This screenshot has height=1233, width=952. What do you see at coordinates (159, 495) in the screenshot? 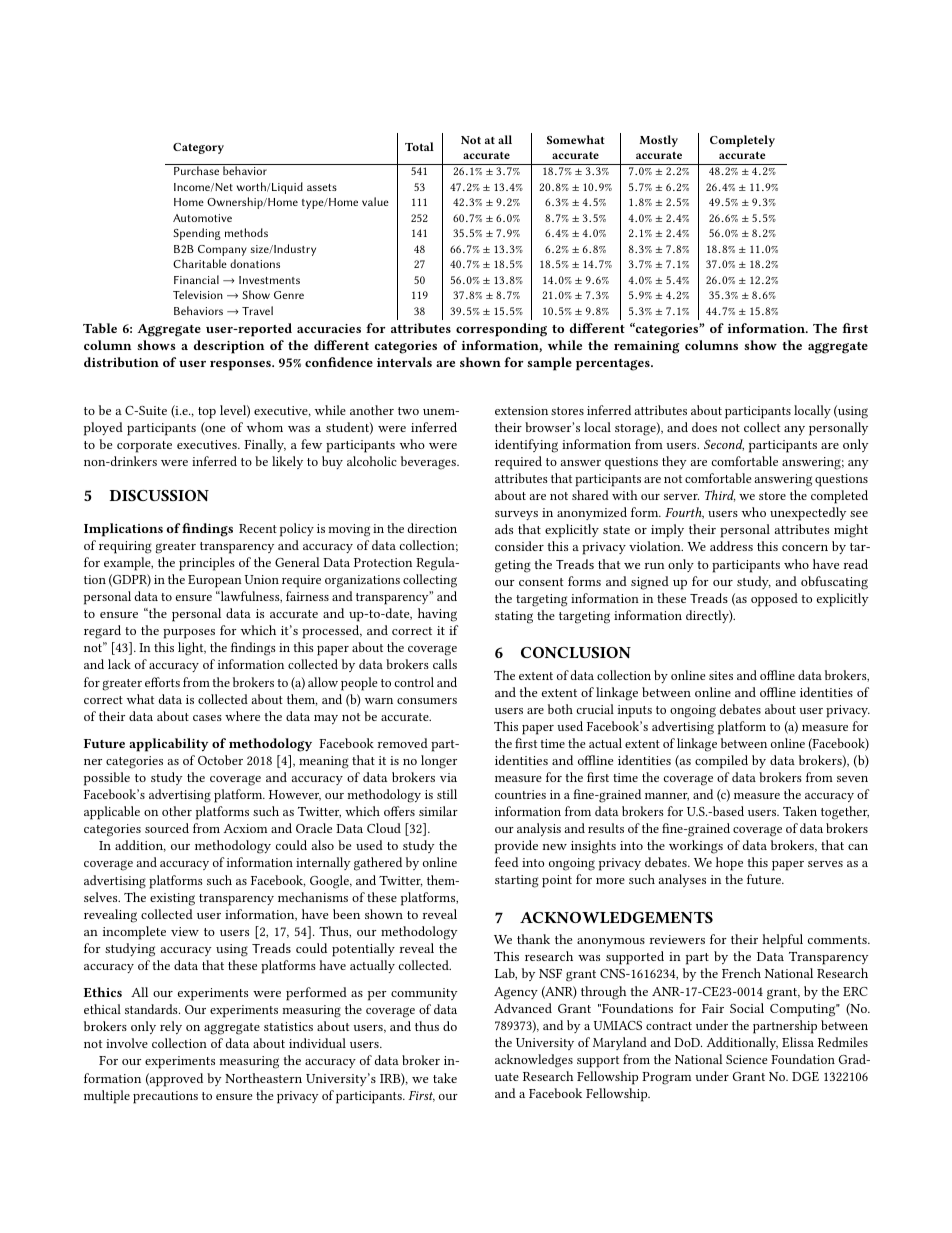
I see `DISCUSSION` at bounding box center [159, 495].
